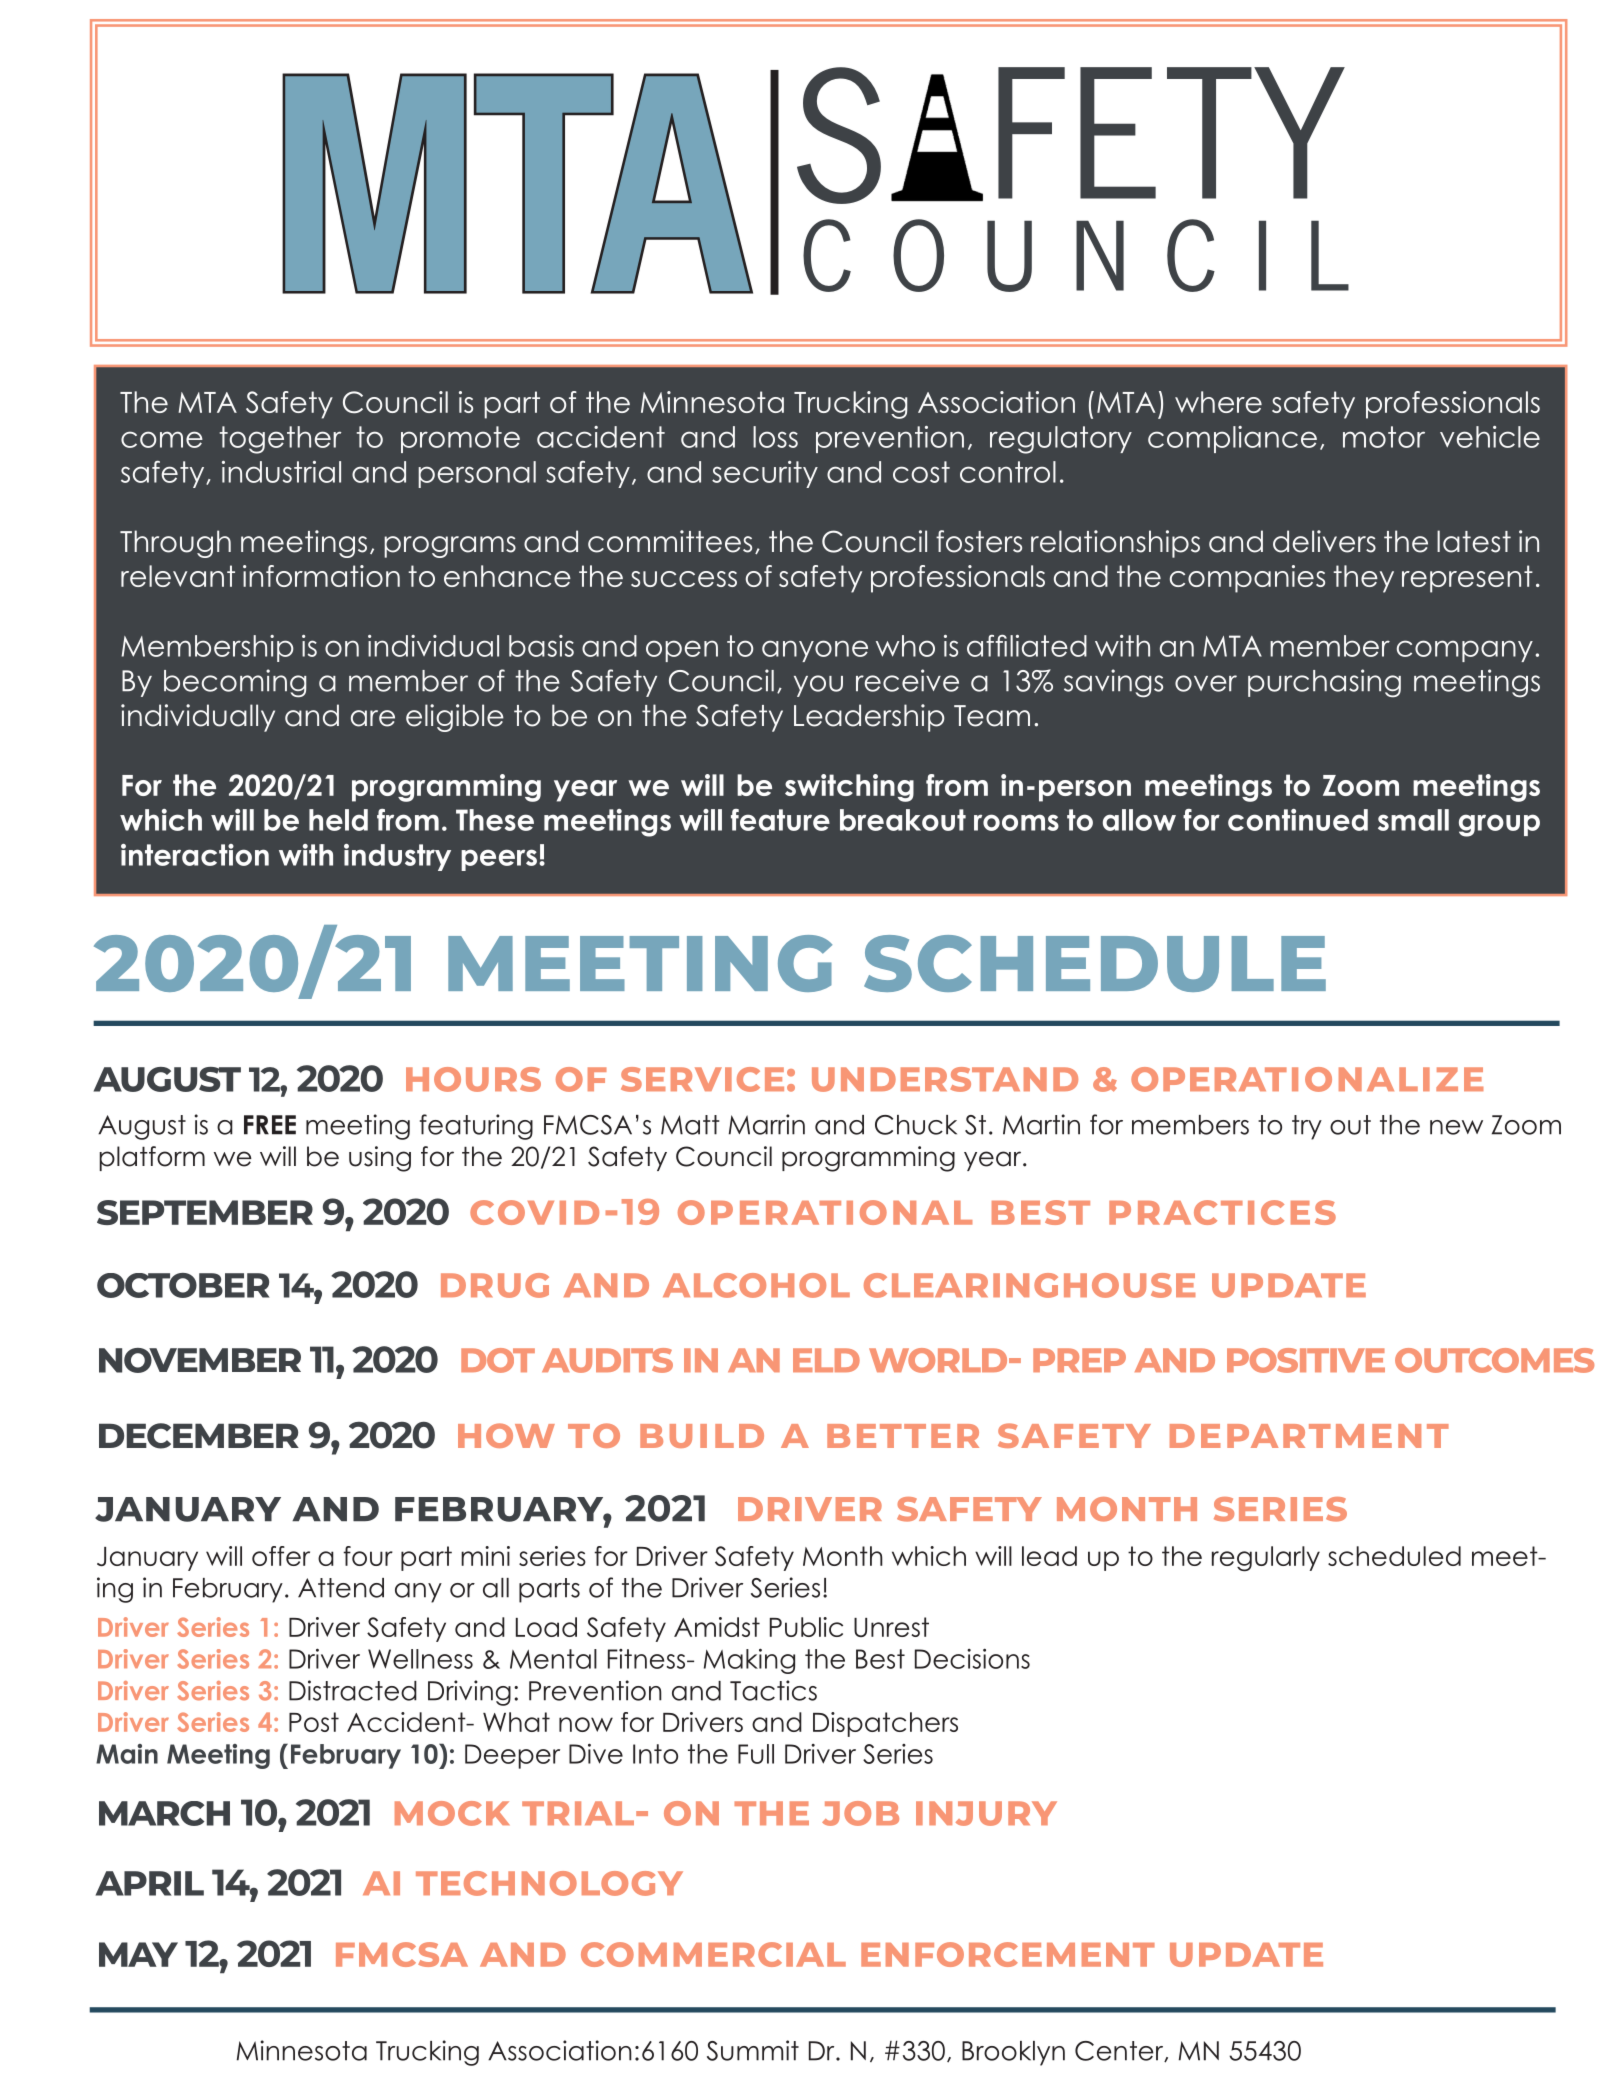 This screenshot has width=1615, height=2089. Describe the element at coordinates (280, 440) in the screenshot. I see `together` at that location.
